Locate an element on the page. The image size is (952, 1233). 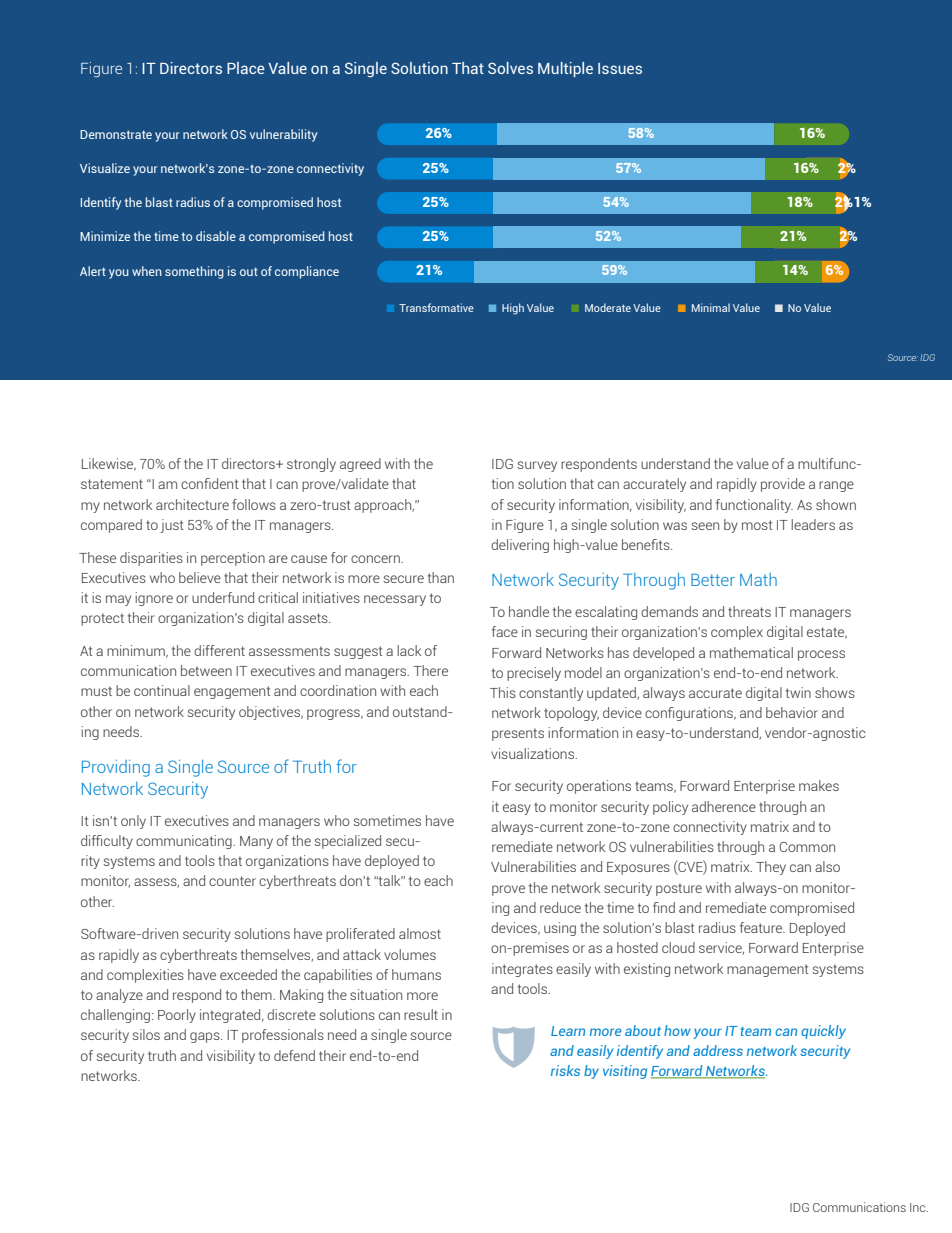
gaps is located at coordinates (206, 1037).
